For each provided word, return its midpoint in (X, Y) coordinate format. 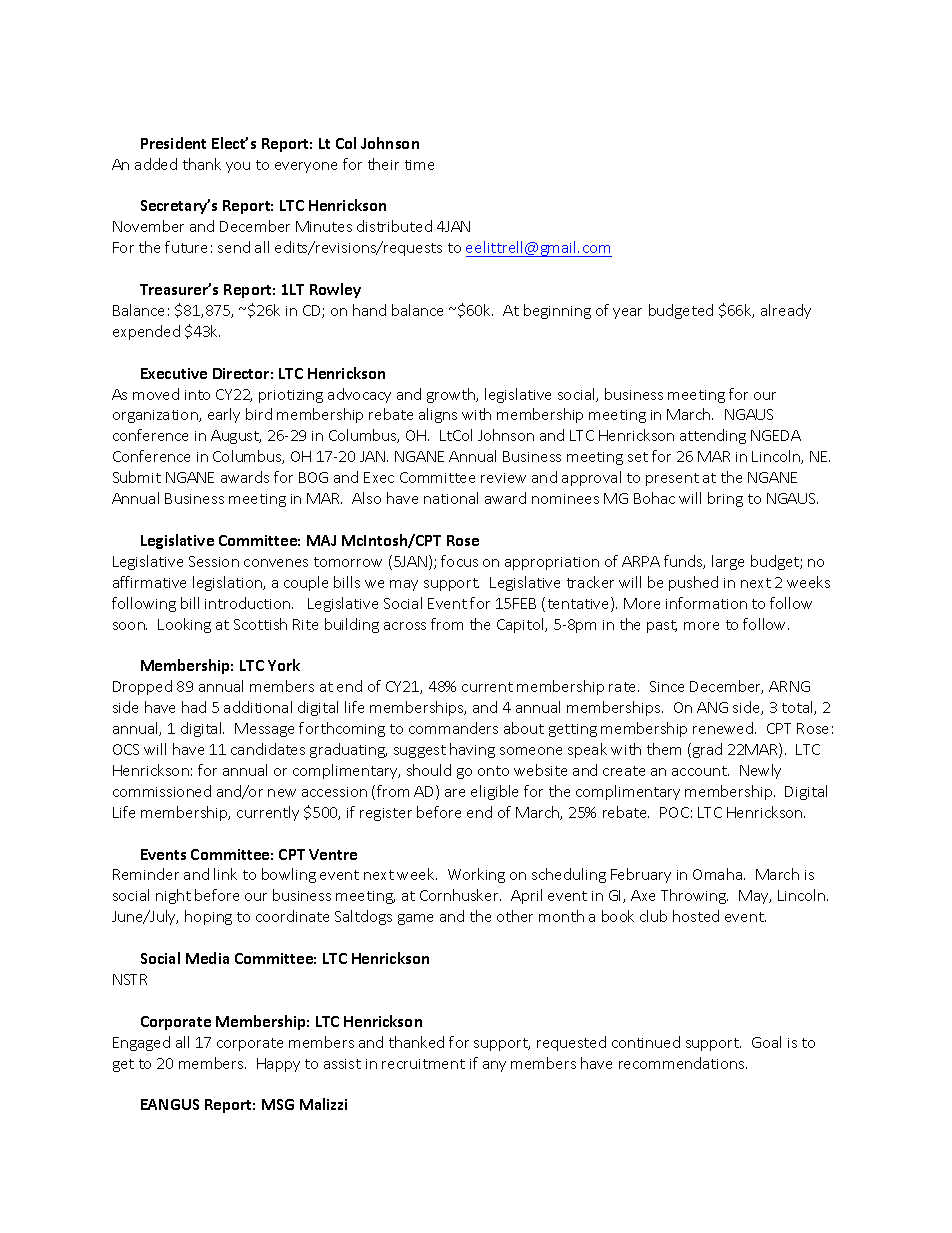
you (238, 167)
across (405, 626)
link (225, 874)
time (419, 165)
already (786, 311)
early (224, 415)
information (706, 603)
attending (713, 436)
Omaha (719, 874)
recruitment (423, 1064)
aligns (438, 415)
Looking (184, 625)
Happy (278, 1065)
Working (476, 875)
